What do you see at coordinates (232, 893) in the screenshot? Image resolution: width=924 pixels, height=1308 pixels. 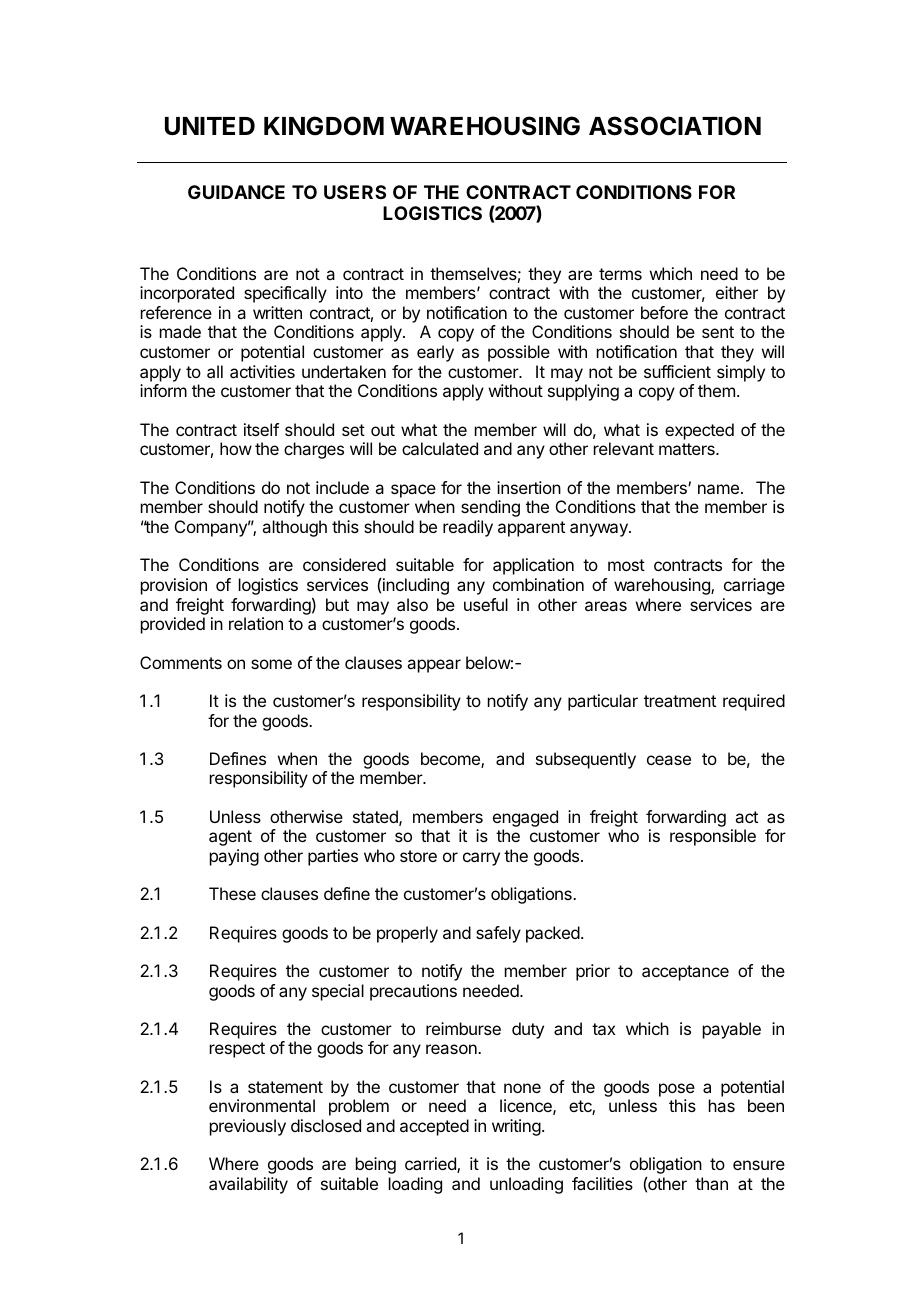 I see `These` at bounding box center [232, 893].
